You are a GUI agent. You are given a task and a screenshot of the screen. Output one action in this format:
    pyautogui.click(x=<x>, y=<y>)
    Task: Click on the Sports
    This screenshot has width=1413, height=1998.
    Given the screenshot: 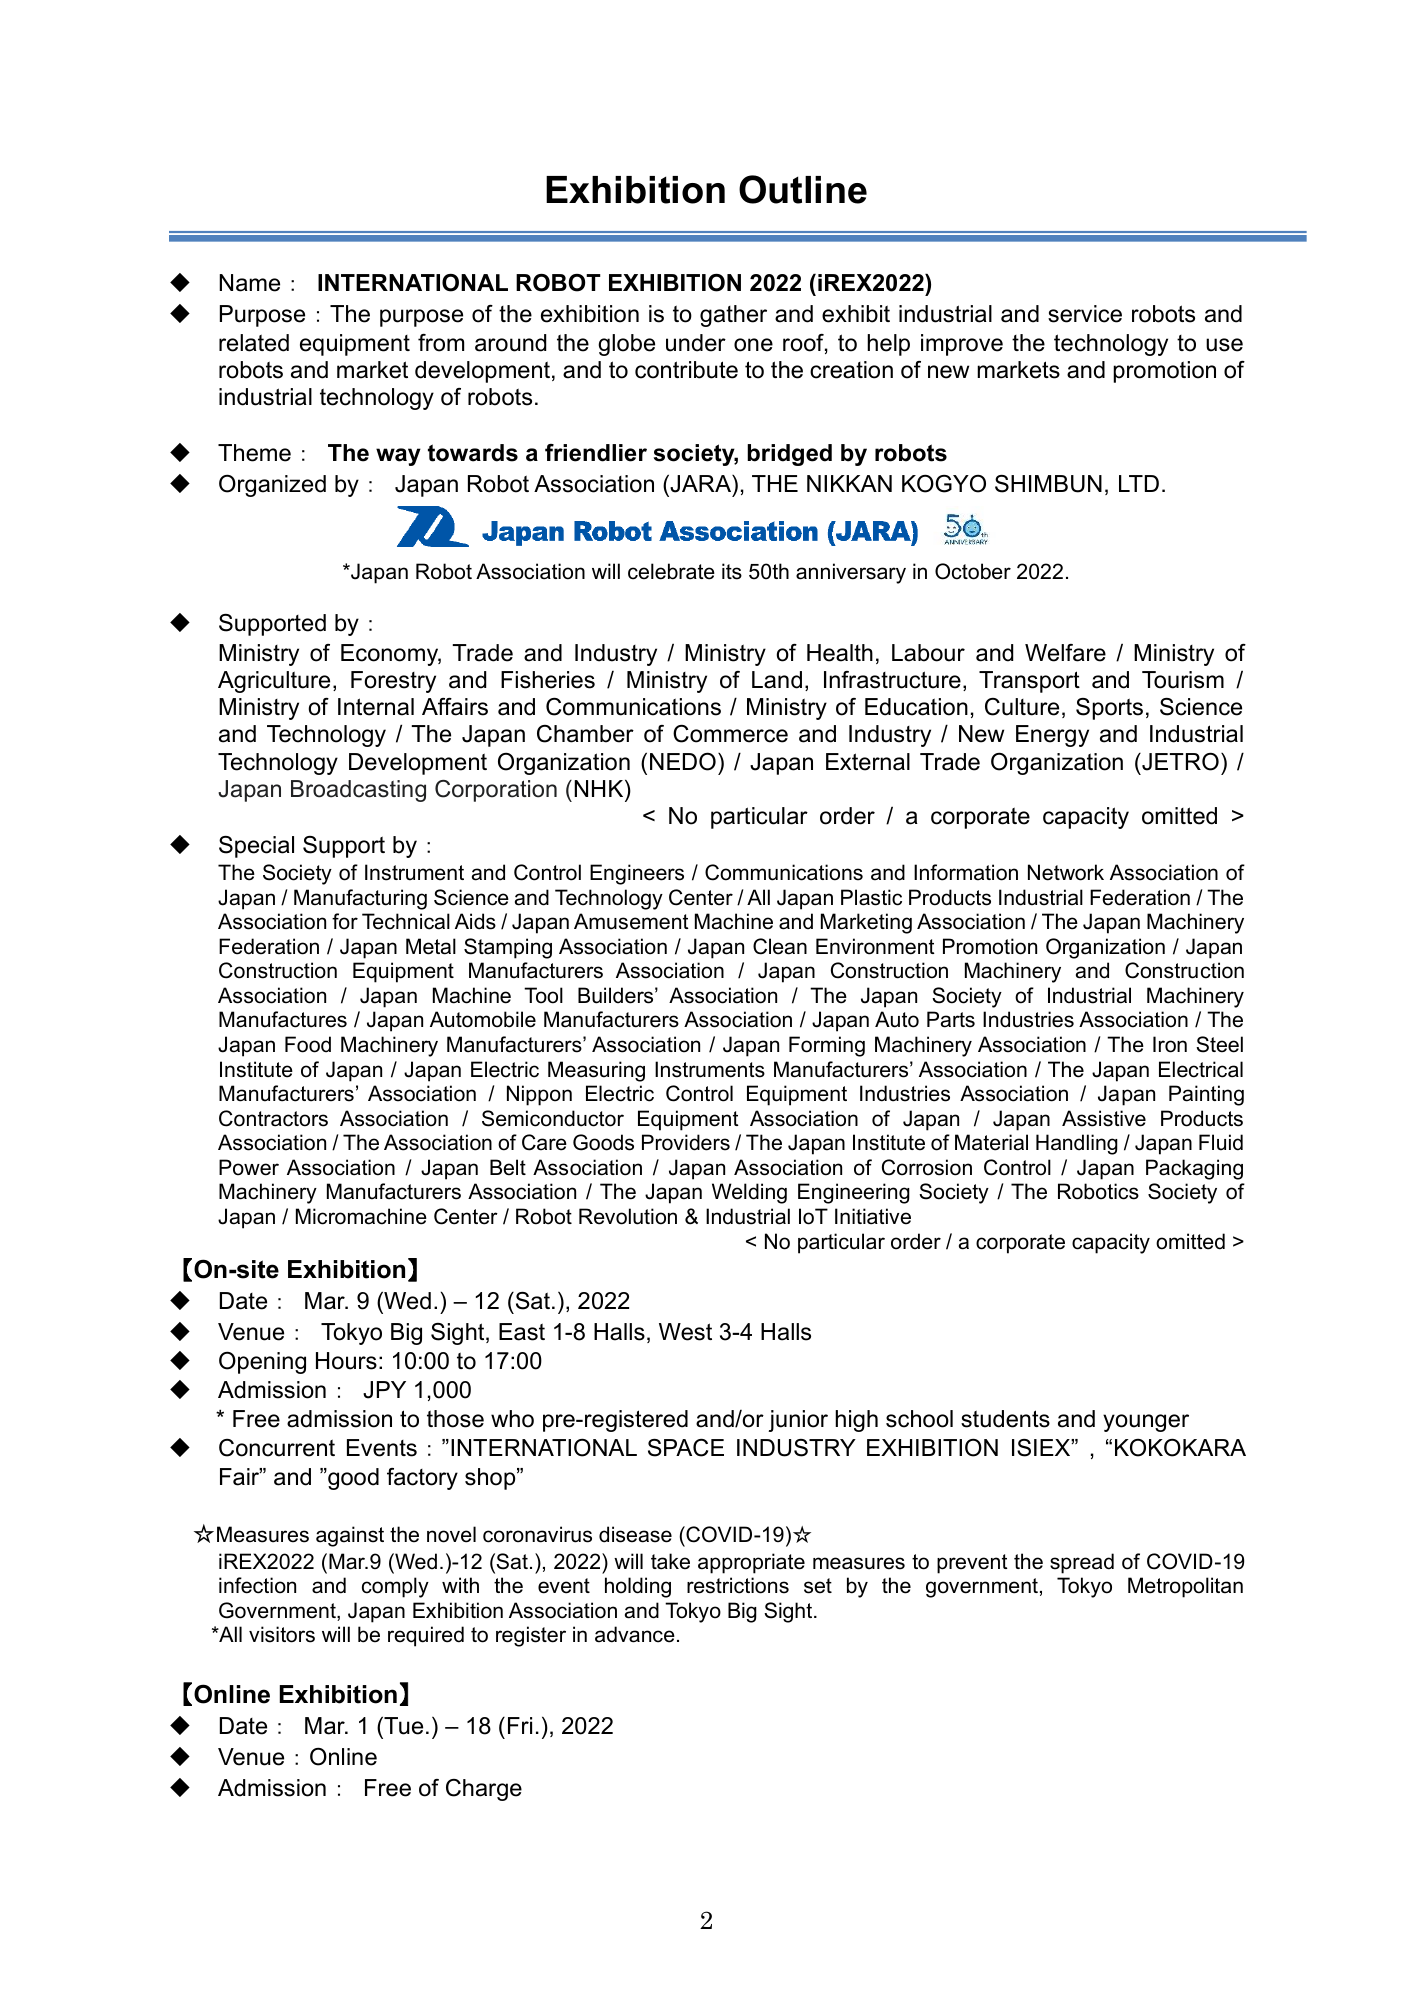 What is the action you would take?
    pyautogui.click(x=1109, y=709)
